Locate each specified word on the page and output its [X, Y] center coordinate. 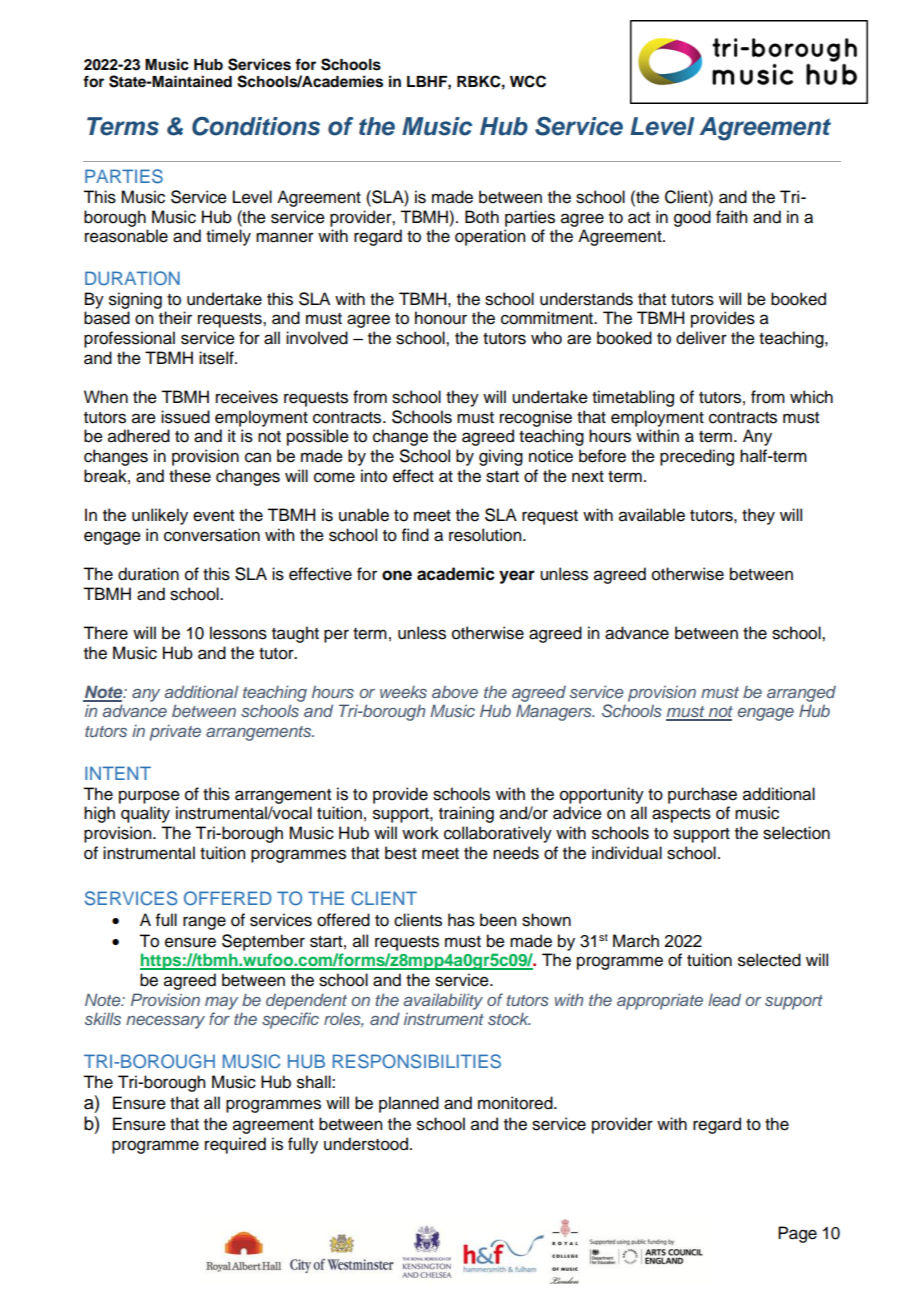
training [466, 814]
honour [441, 318]
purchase [702, 795]
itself [217, 358]
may [221, 1003]
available [652, 515]
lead [724, 999]
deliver [701, 338]
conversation [212, 535]
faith [731, 217]
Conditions [256, 126]
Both [482, 217]
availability [443, 1001]
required [235, 1145]
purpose [149, 797]
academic [456, 574]
